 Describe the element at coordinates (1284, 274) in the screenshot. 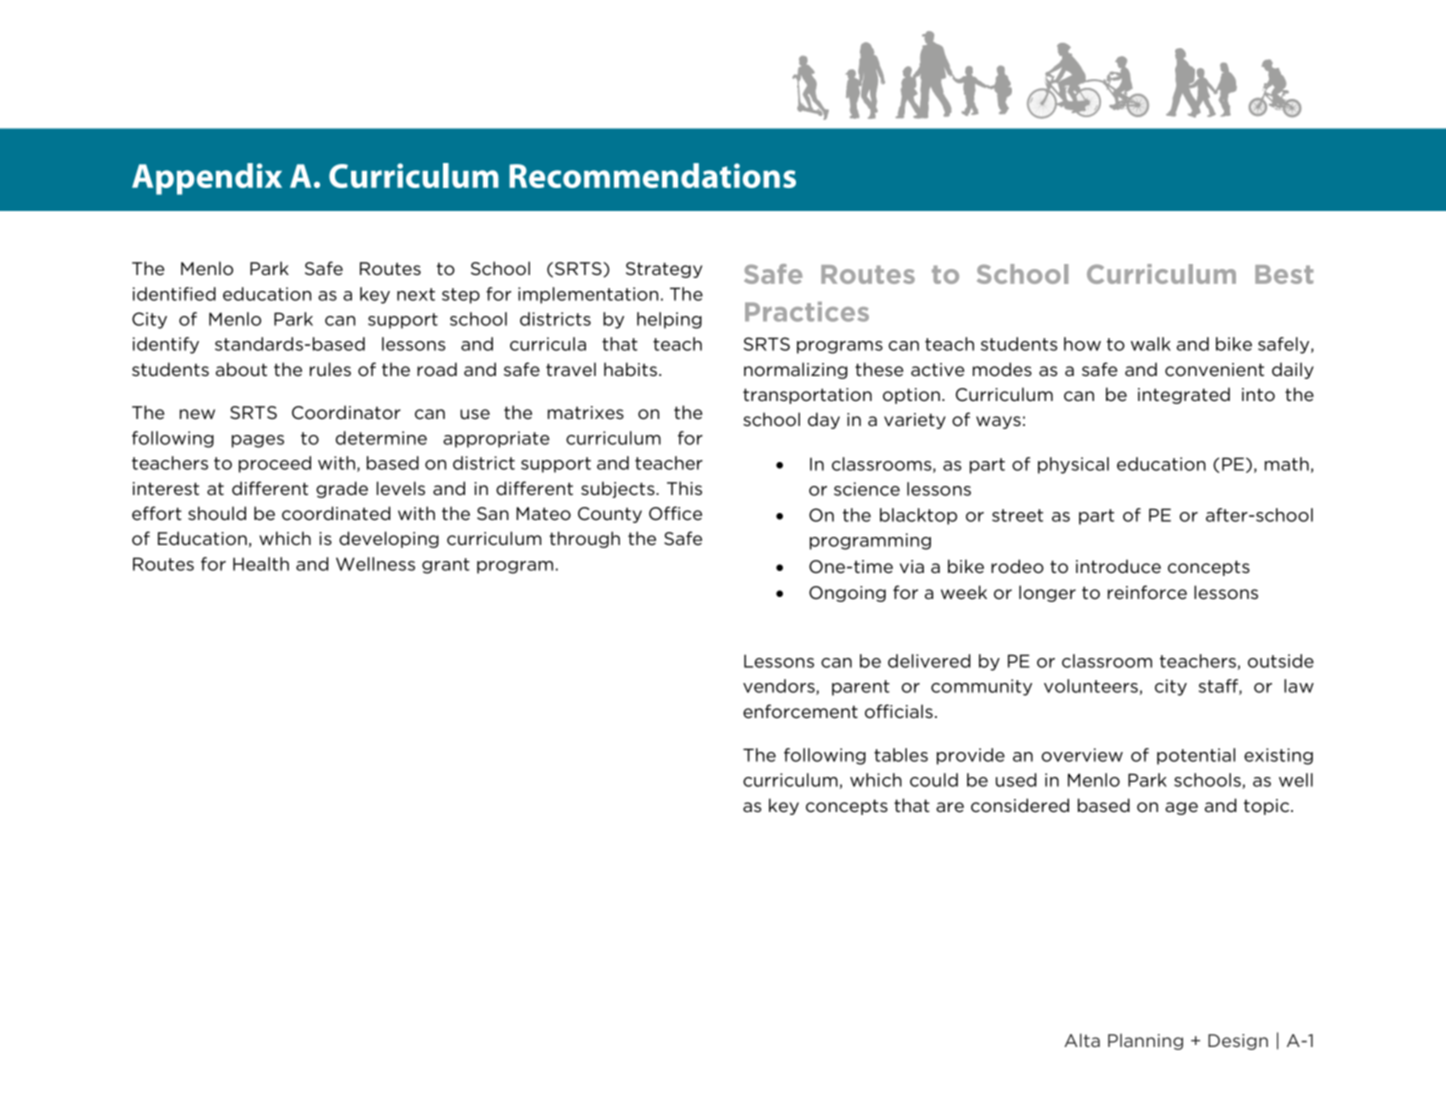

I see `Best` at that location.
